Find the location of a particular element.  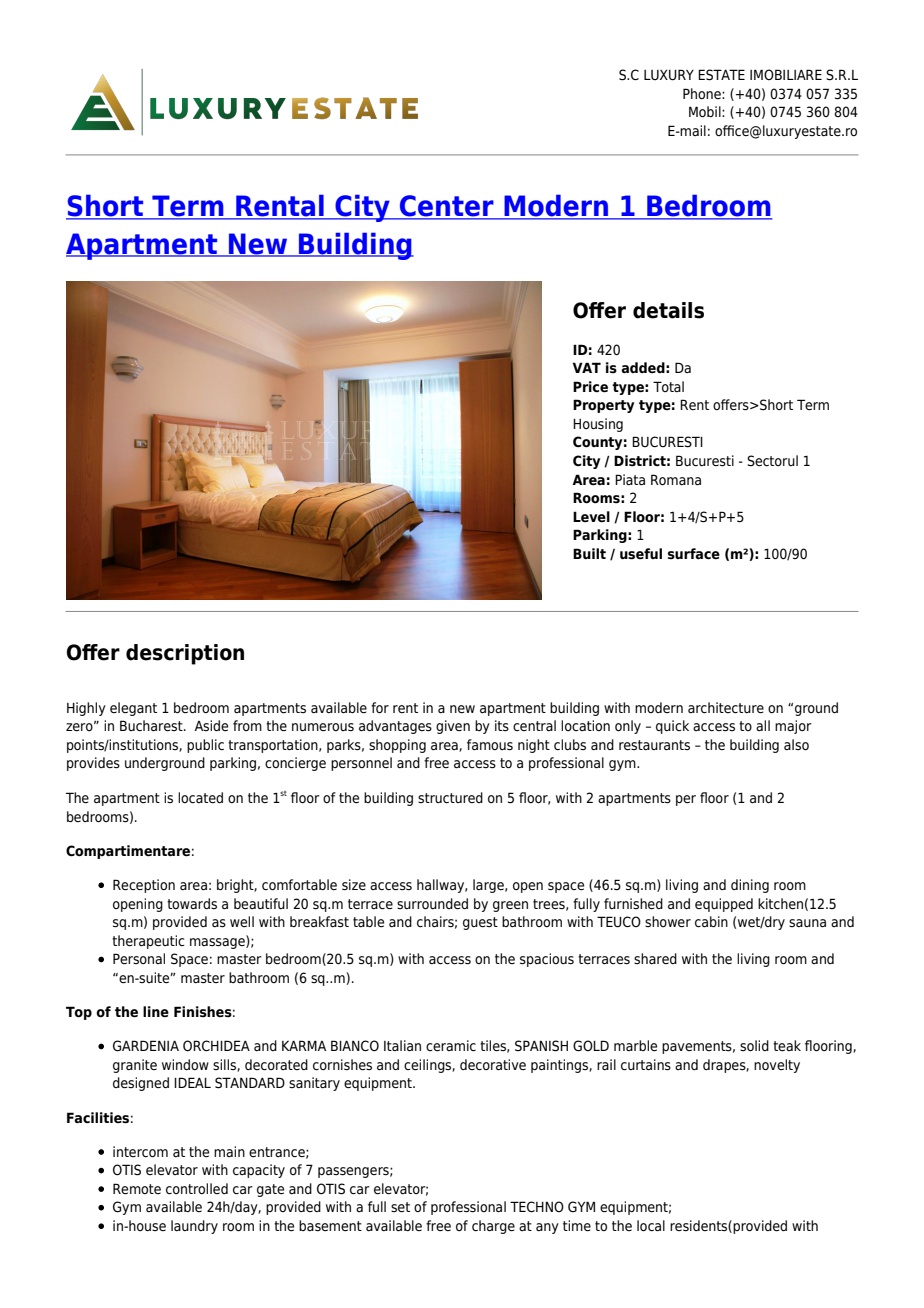

surface is located at coordinates (694, 554).
